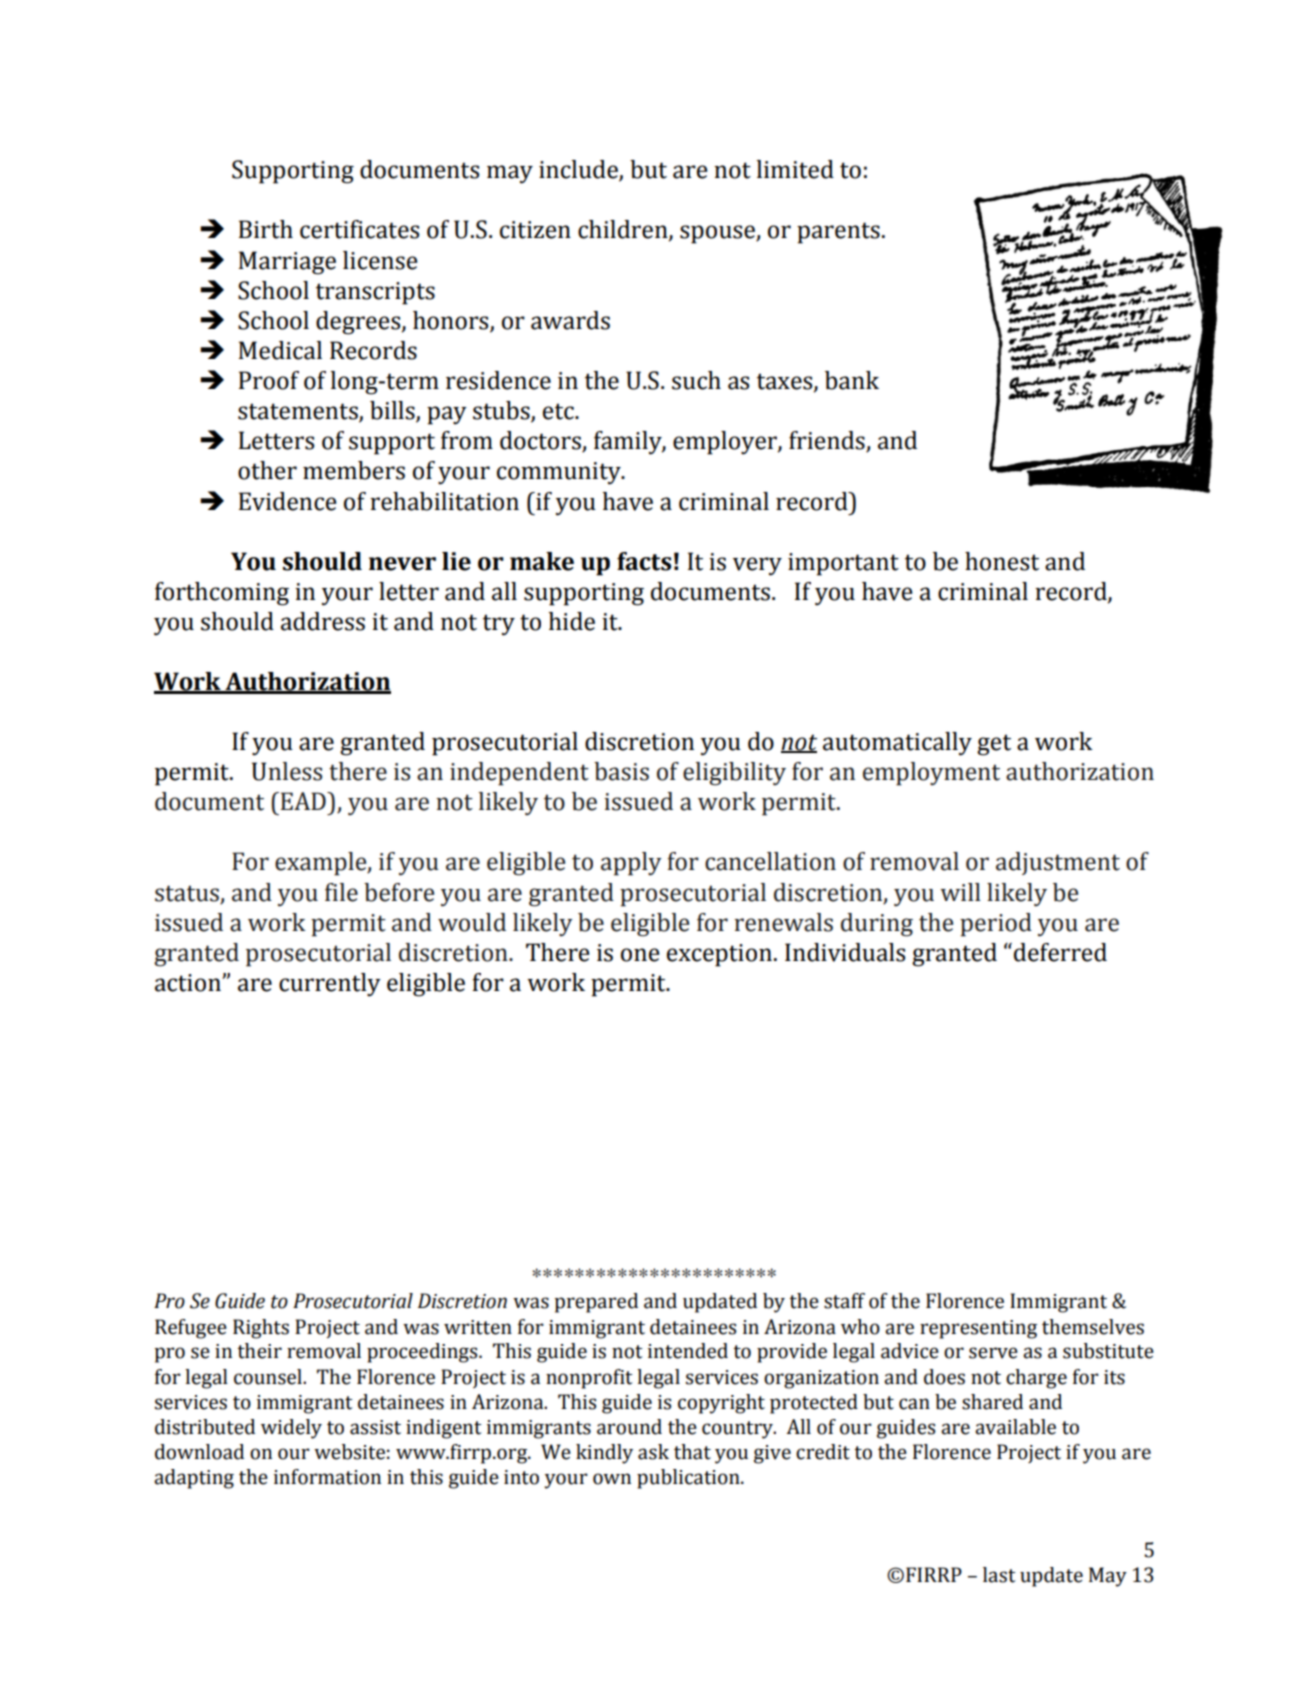 This screenshot has height=1694, width=1309. I want to click on Birth, so click(266, 229).
